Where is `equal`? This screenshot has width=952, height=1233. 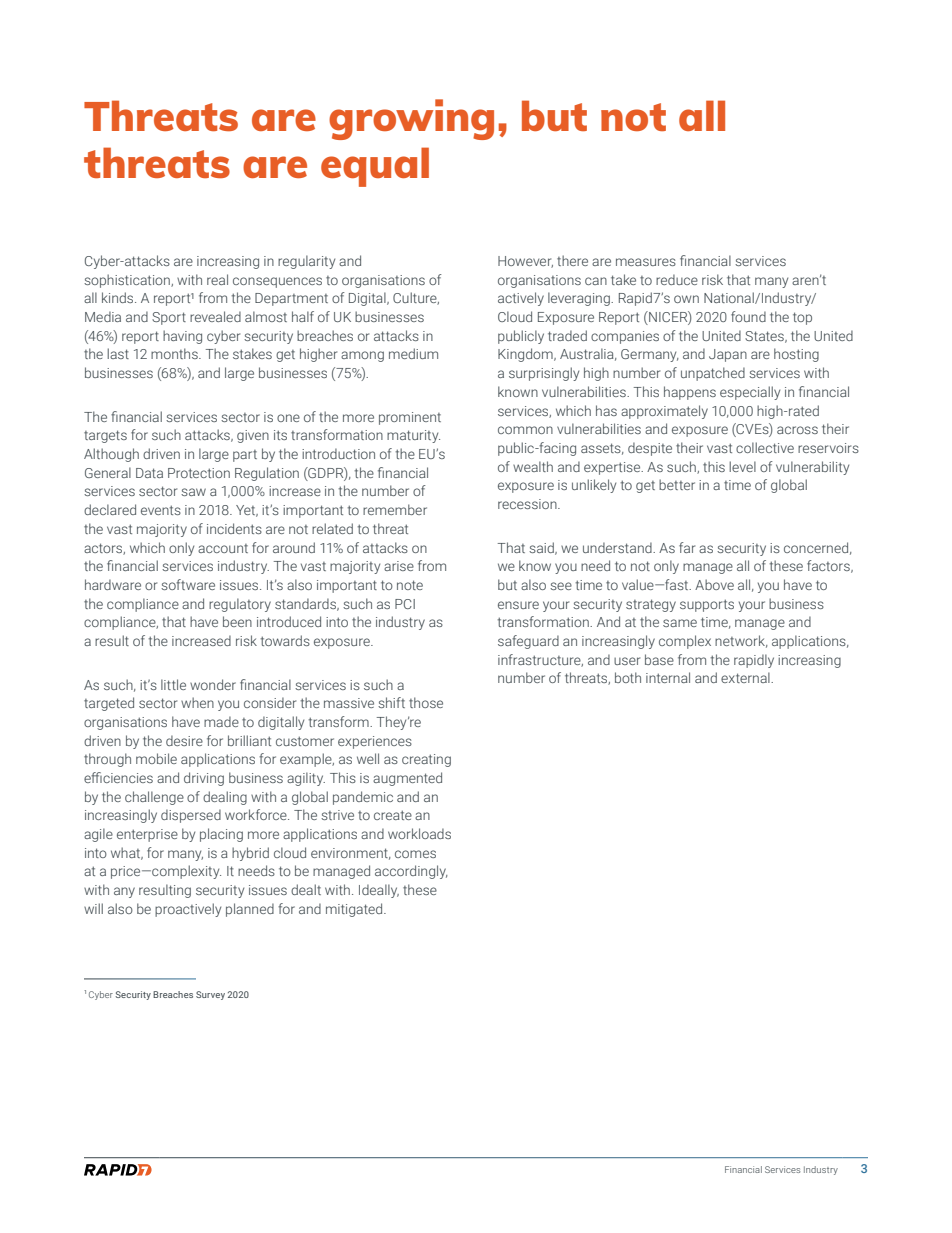
equal is located at coordinates (375, 167).
